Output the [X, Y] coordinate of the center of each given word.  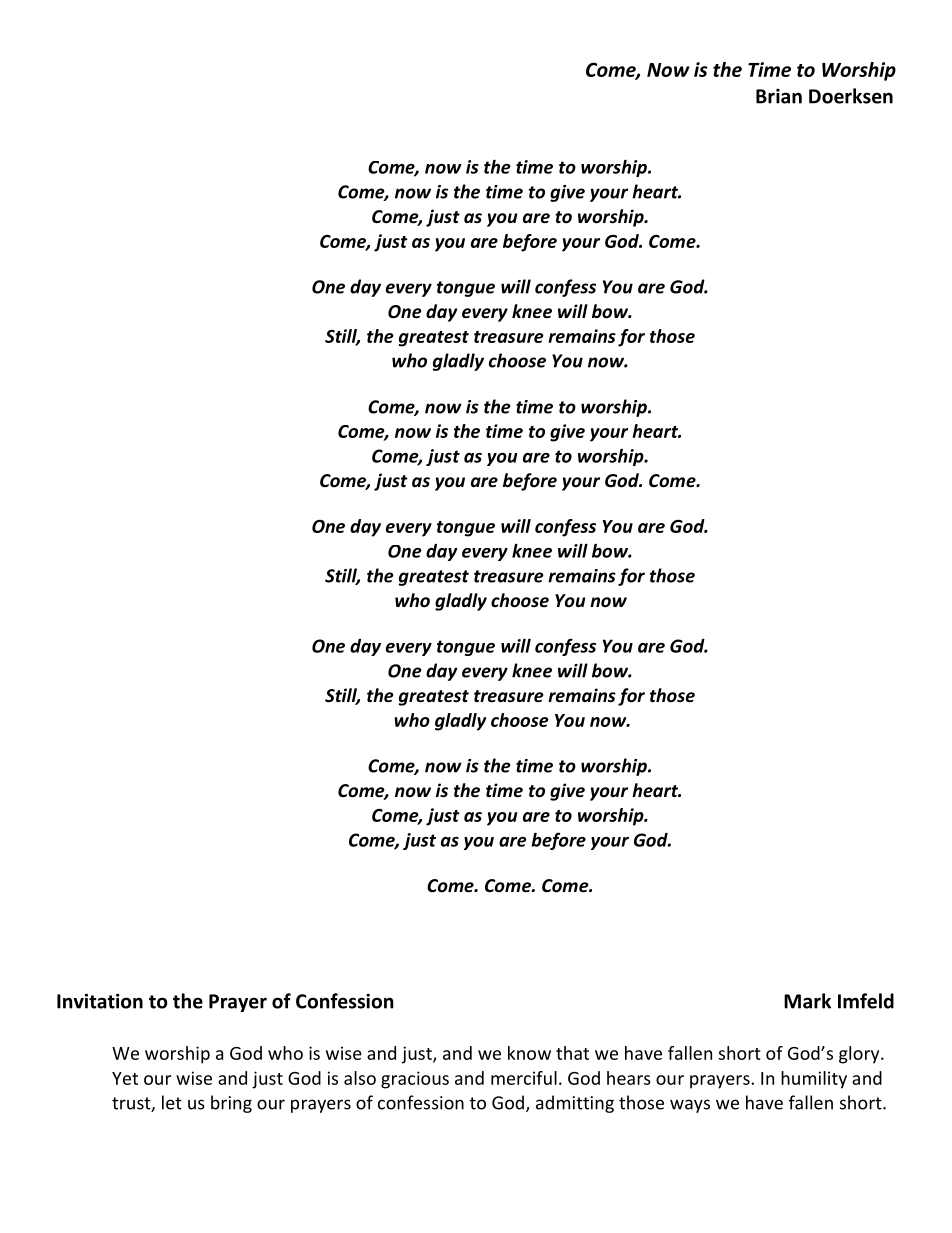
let [172, 1102]
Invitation [100, 1001]
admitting [575, 1104]
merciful [524, 1078]
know [529, 1053]
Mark [807, 1001]
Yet [125, 1078]
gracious [415, 1080]
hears [629, 1078]
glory [860, 1055]
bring [231, 1104]
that [572, 1053]
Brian [779, 96]
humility [814, 1080]
